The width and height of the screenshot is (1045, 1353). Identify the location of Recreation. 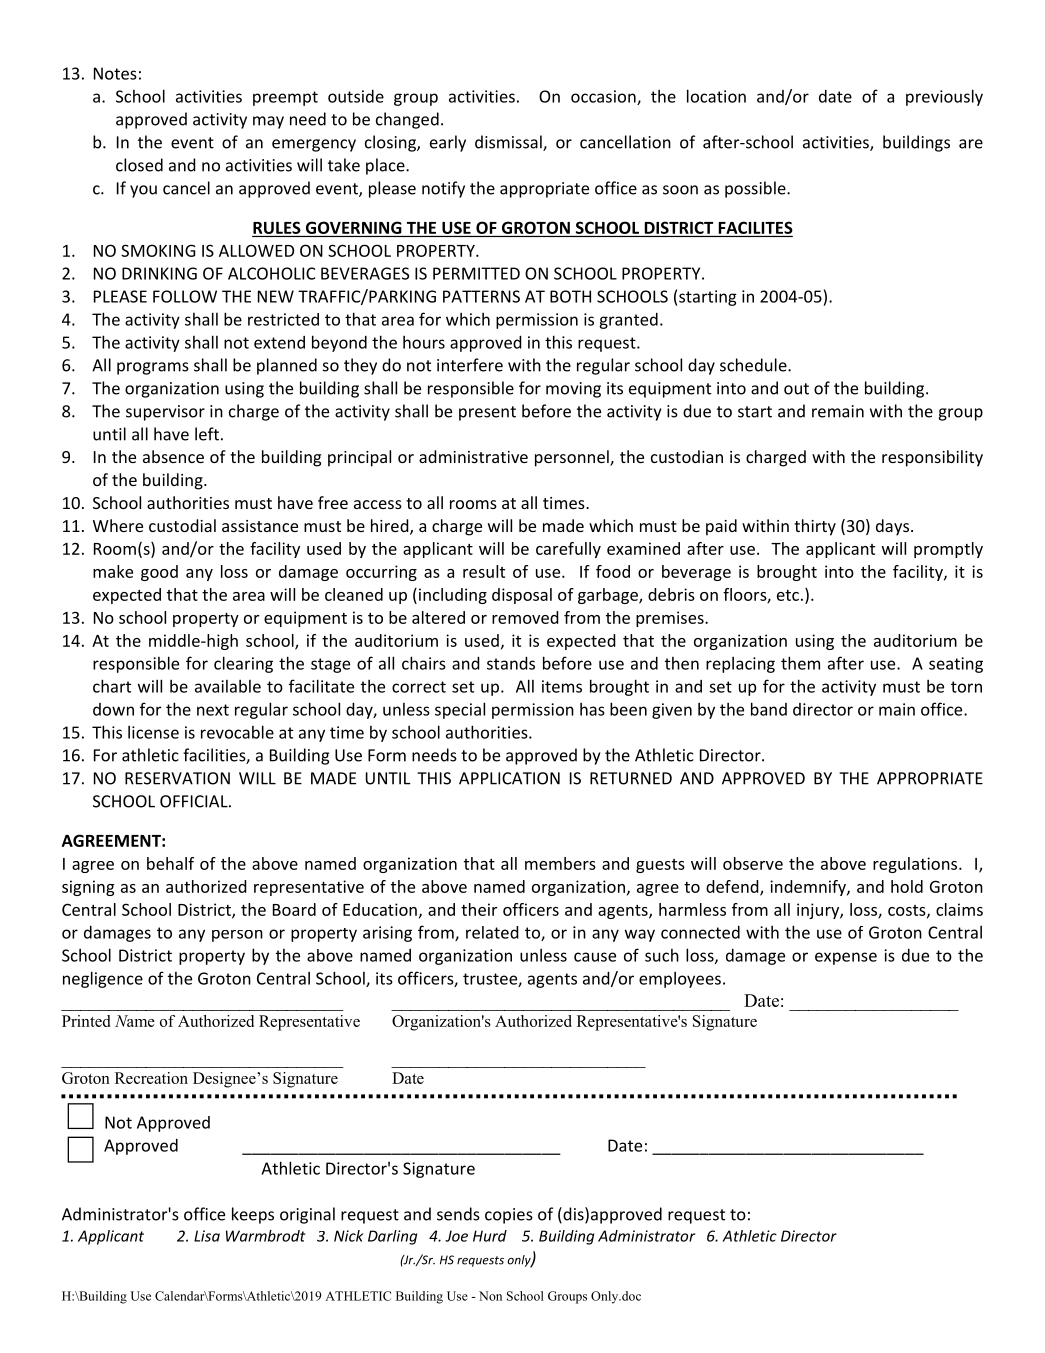
(151, 1078).
